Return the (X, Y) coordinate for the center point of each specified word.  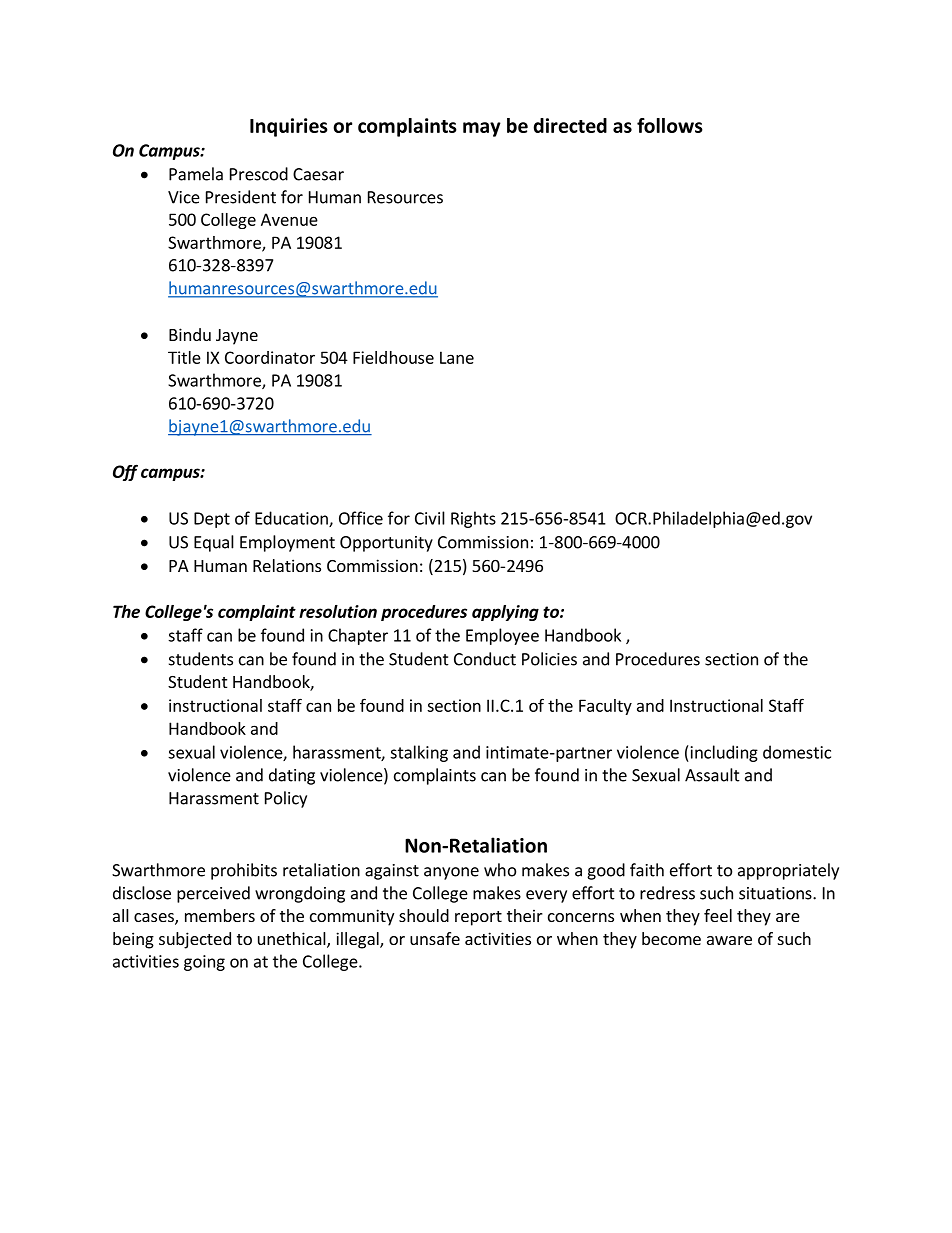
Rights (473, 519)
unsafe (435, 938)
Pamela (196, 174)
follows (670, 125)
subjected (195, 940)
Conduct (485, 659)
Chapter (358, 636)
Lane (457, 357)
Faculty (605, 707)
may (482, 129)
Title (184, 357)
